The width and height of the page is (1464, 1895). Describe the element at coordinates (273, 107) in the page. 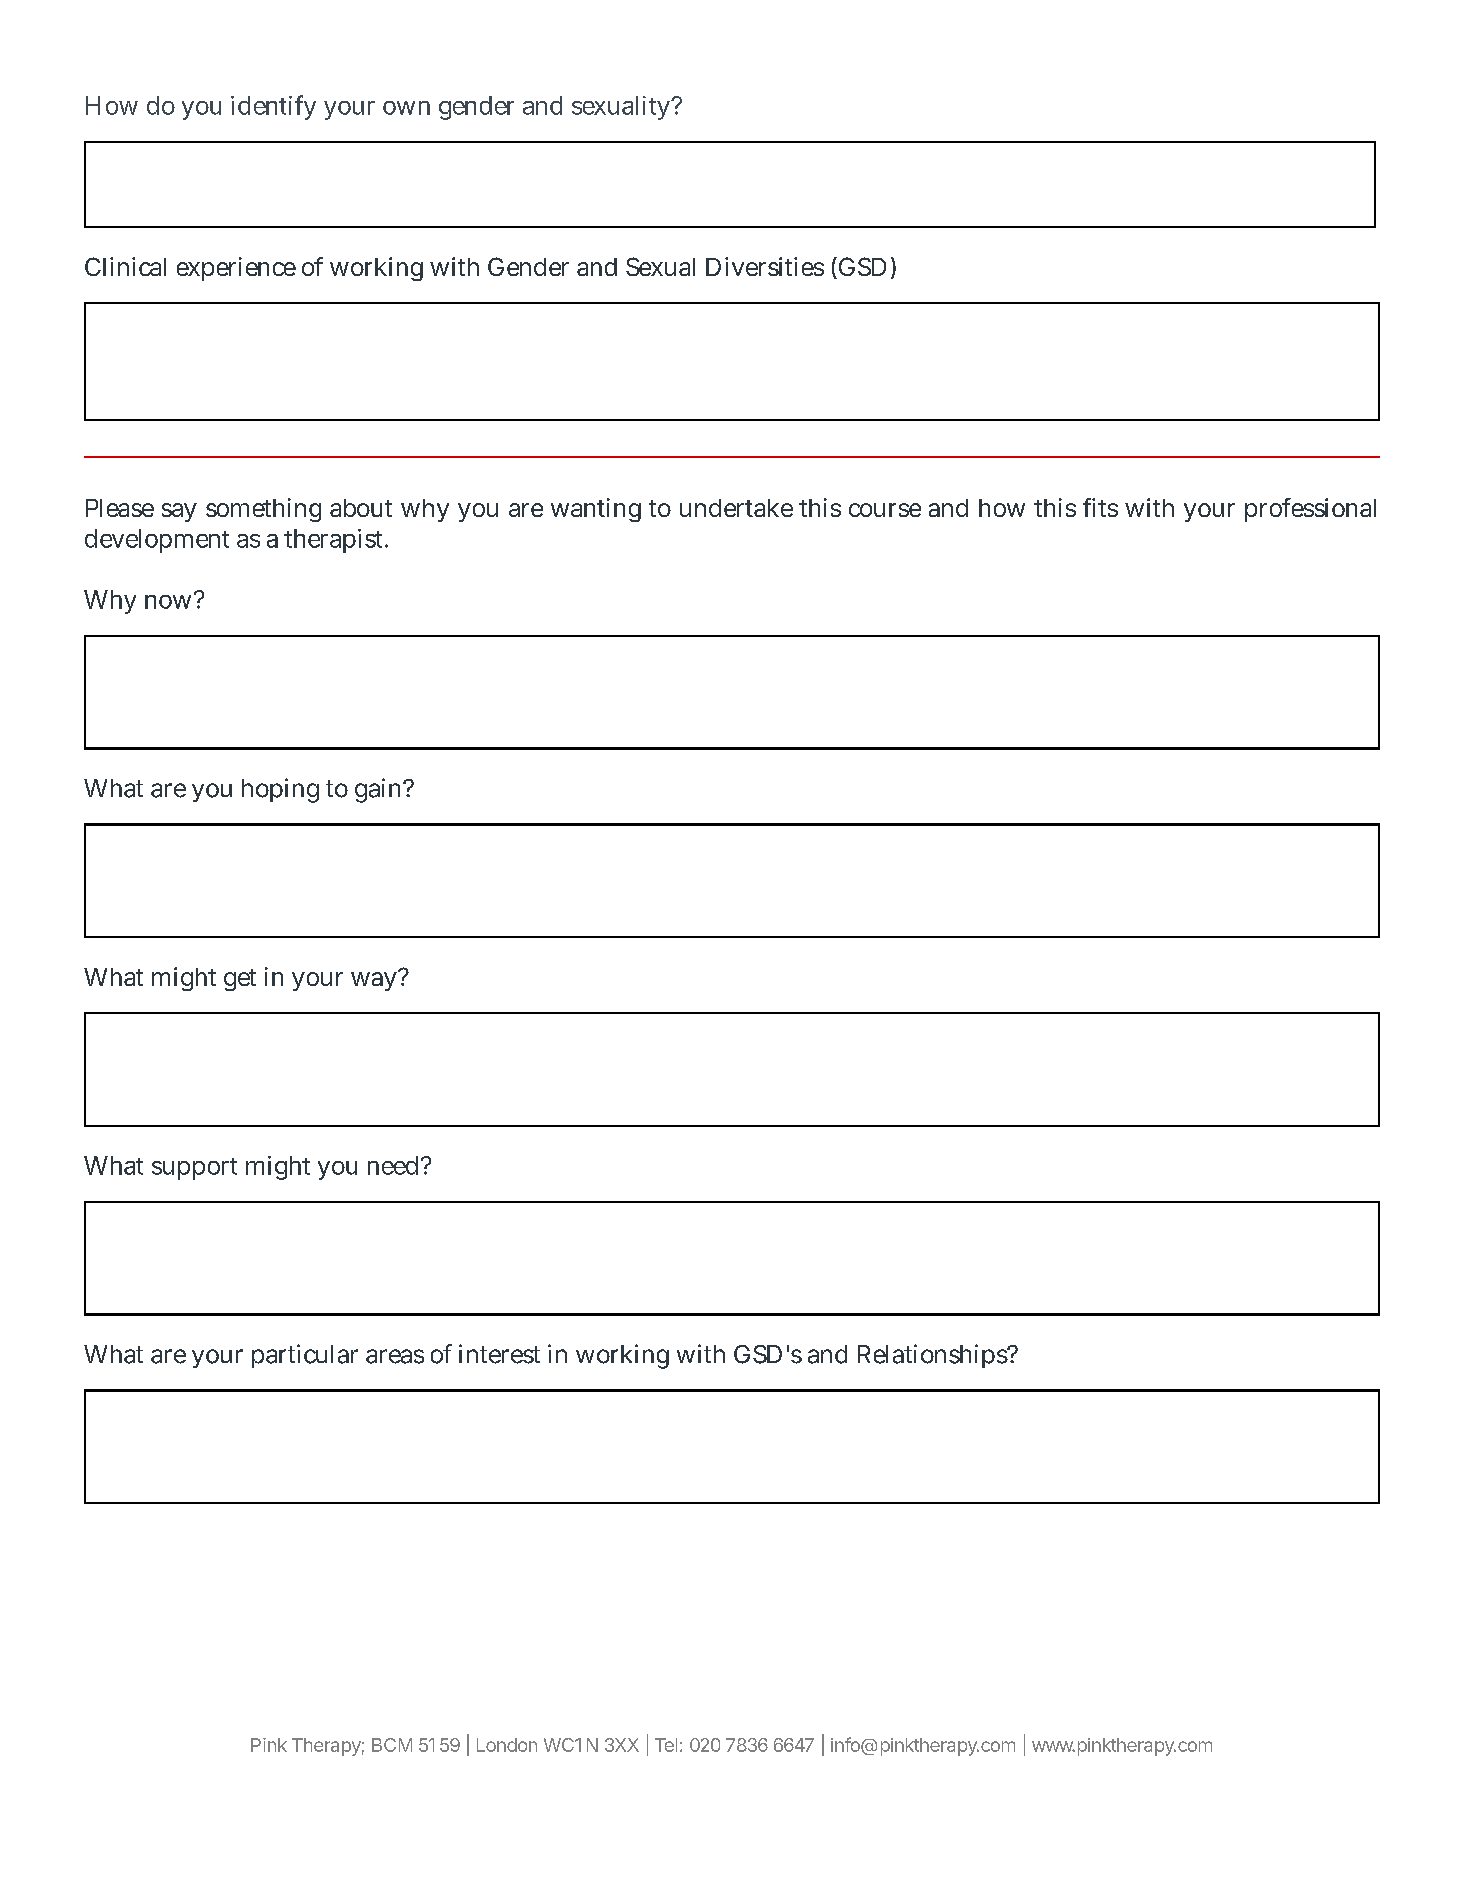

I see `identify` at that location.
